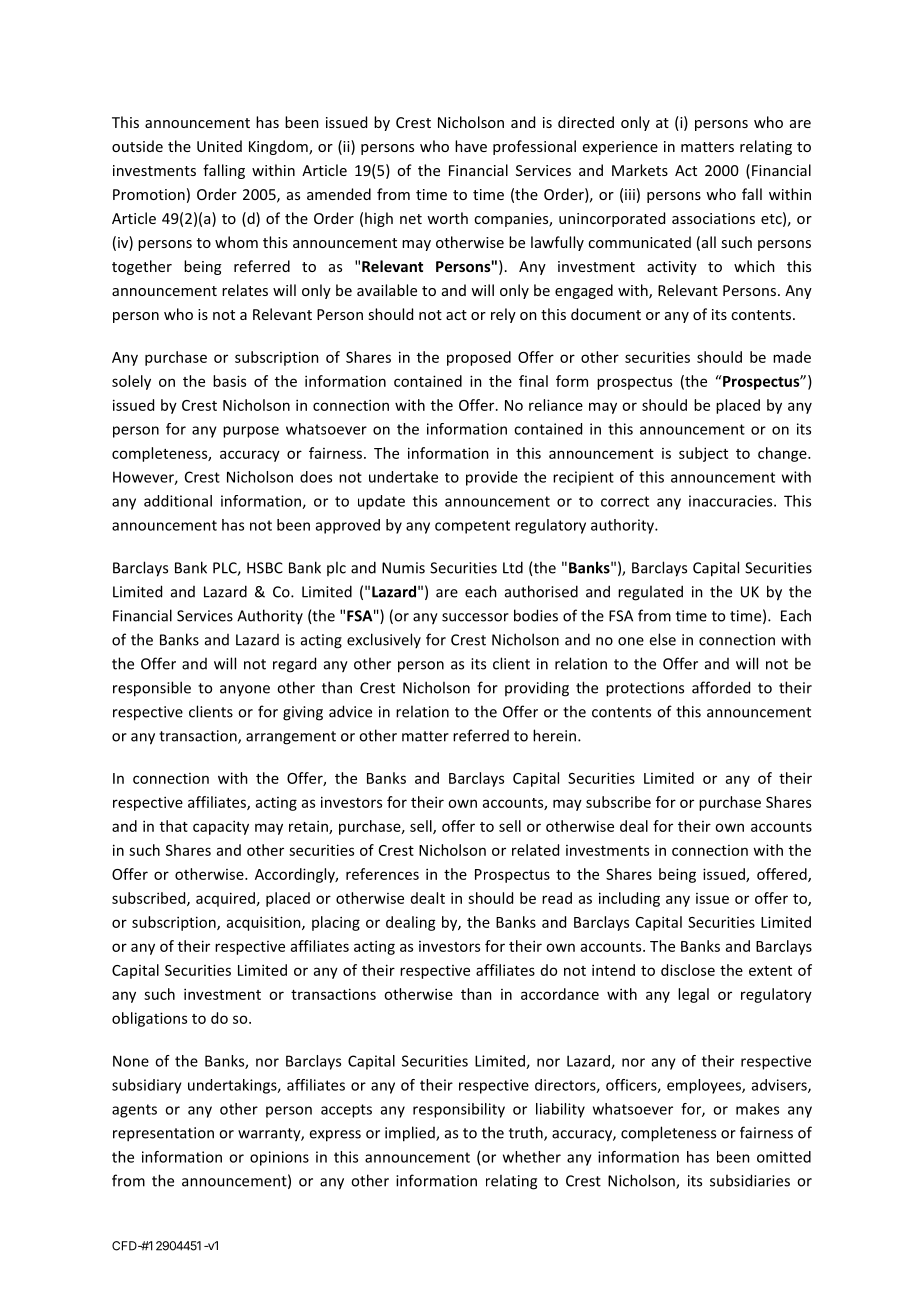 This image has height=1308, width=924. I want to click on United, so click(219, 146).
